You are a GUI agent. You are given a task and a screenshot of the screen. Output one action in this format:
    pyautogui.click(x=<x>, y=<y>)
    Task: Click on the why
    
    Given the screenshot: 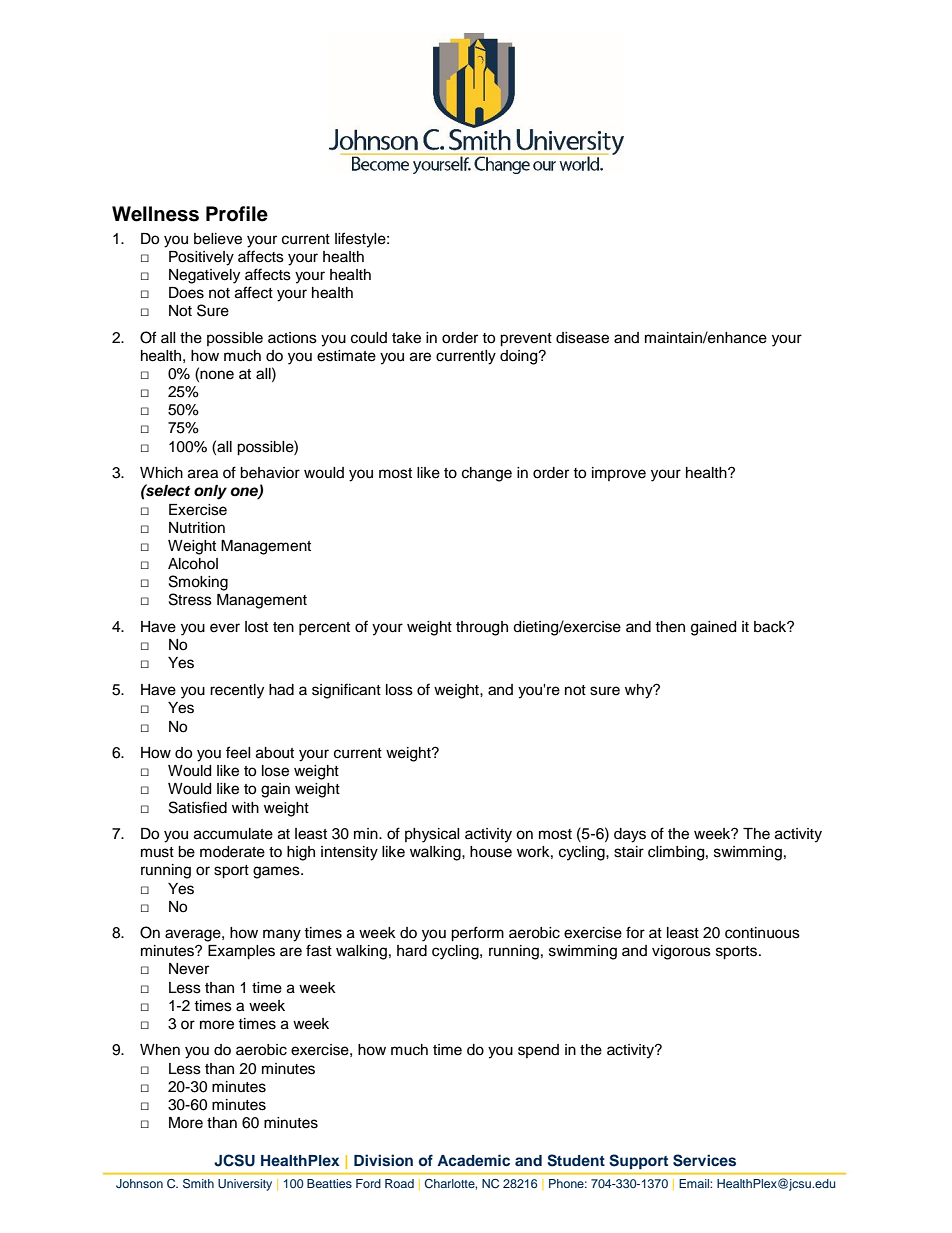 What is the action you would take?
    pyautogui.click(x=640, y=691)
